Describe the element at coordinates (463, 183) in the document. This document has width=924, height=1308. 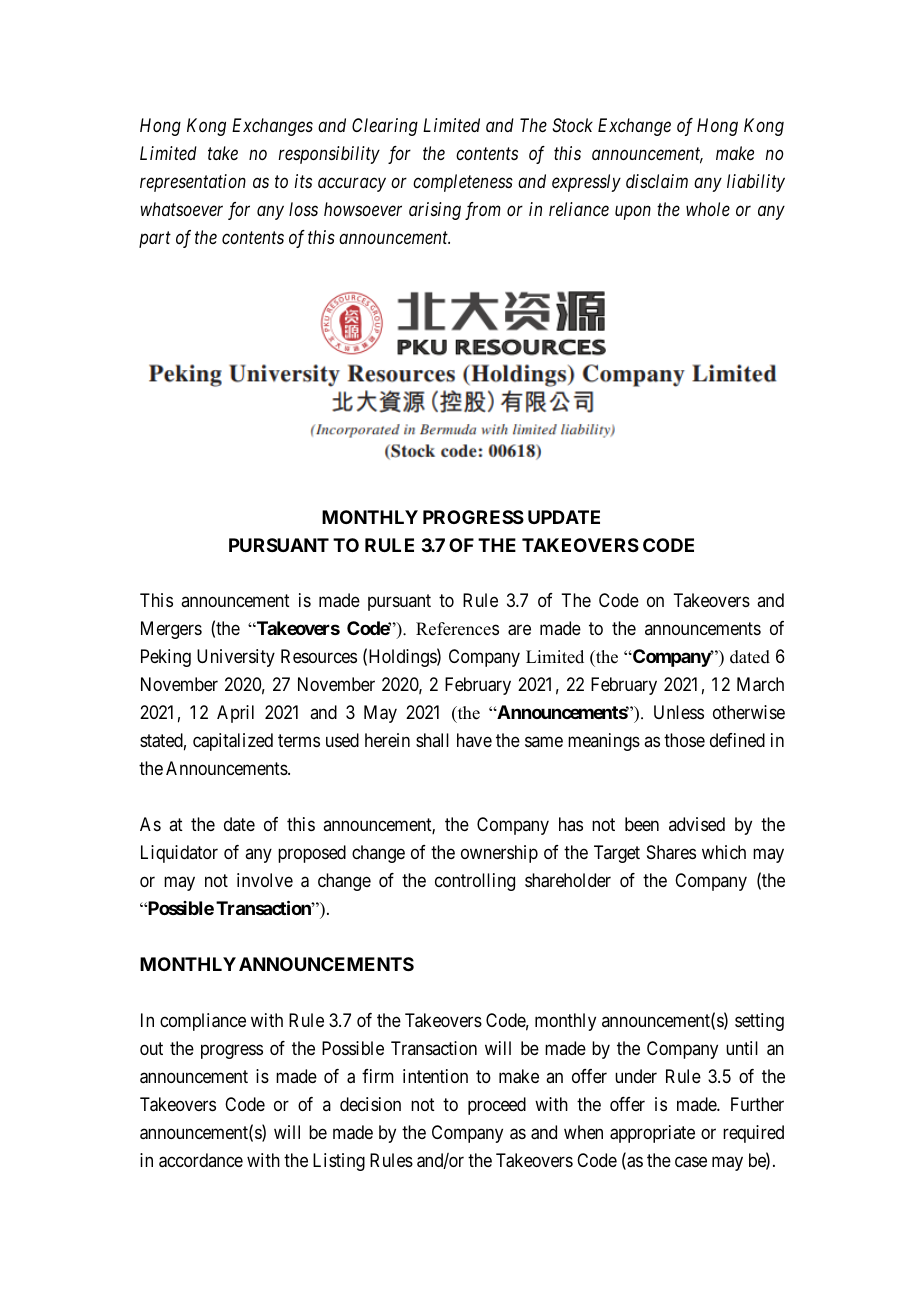
I see `completeness` at that location.
